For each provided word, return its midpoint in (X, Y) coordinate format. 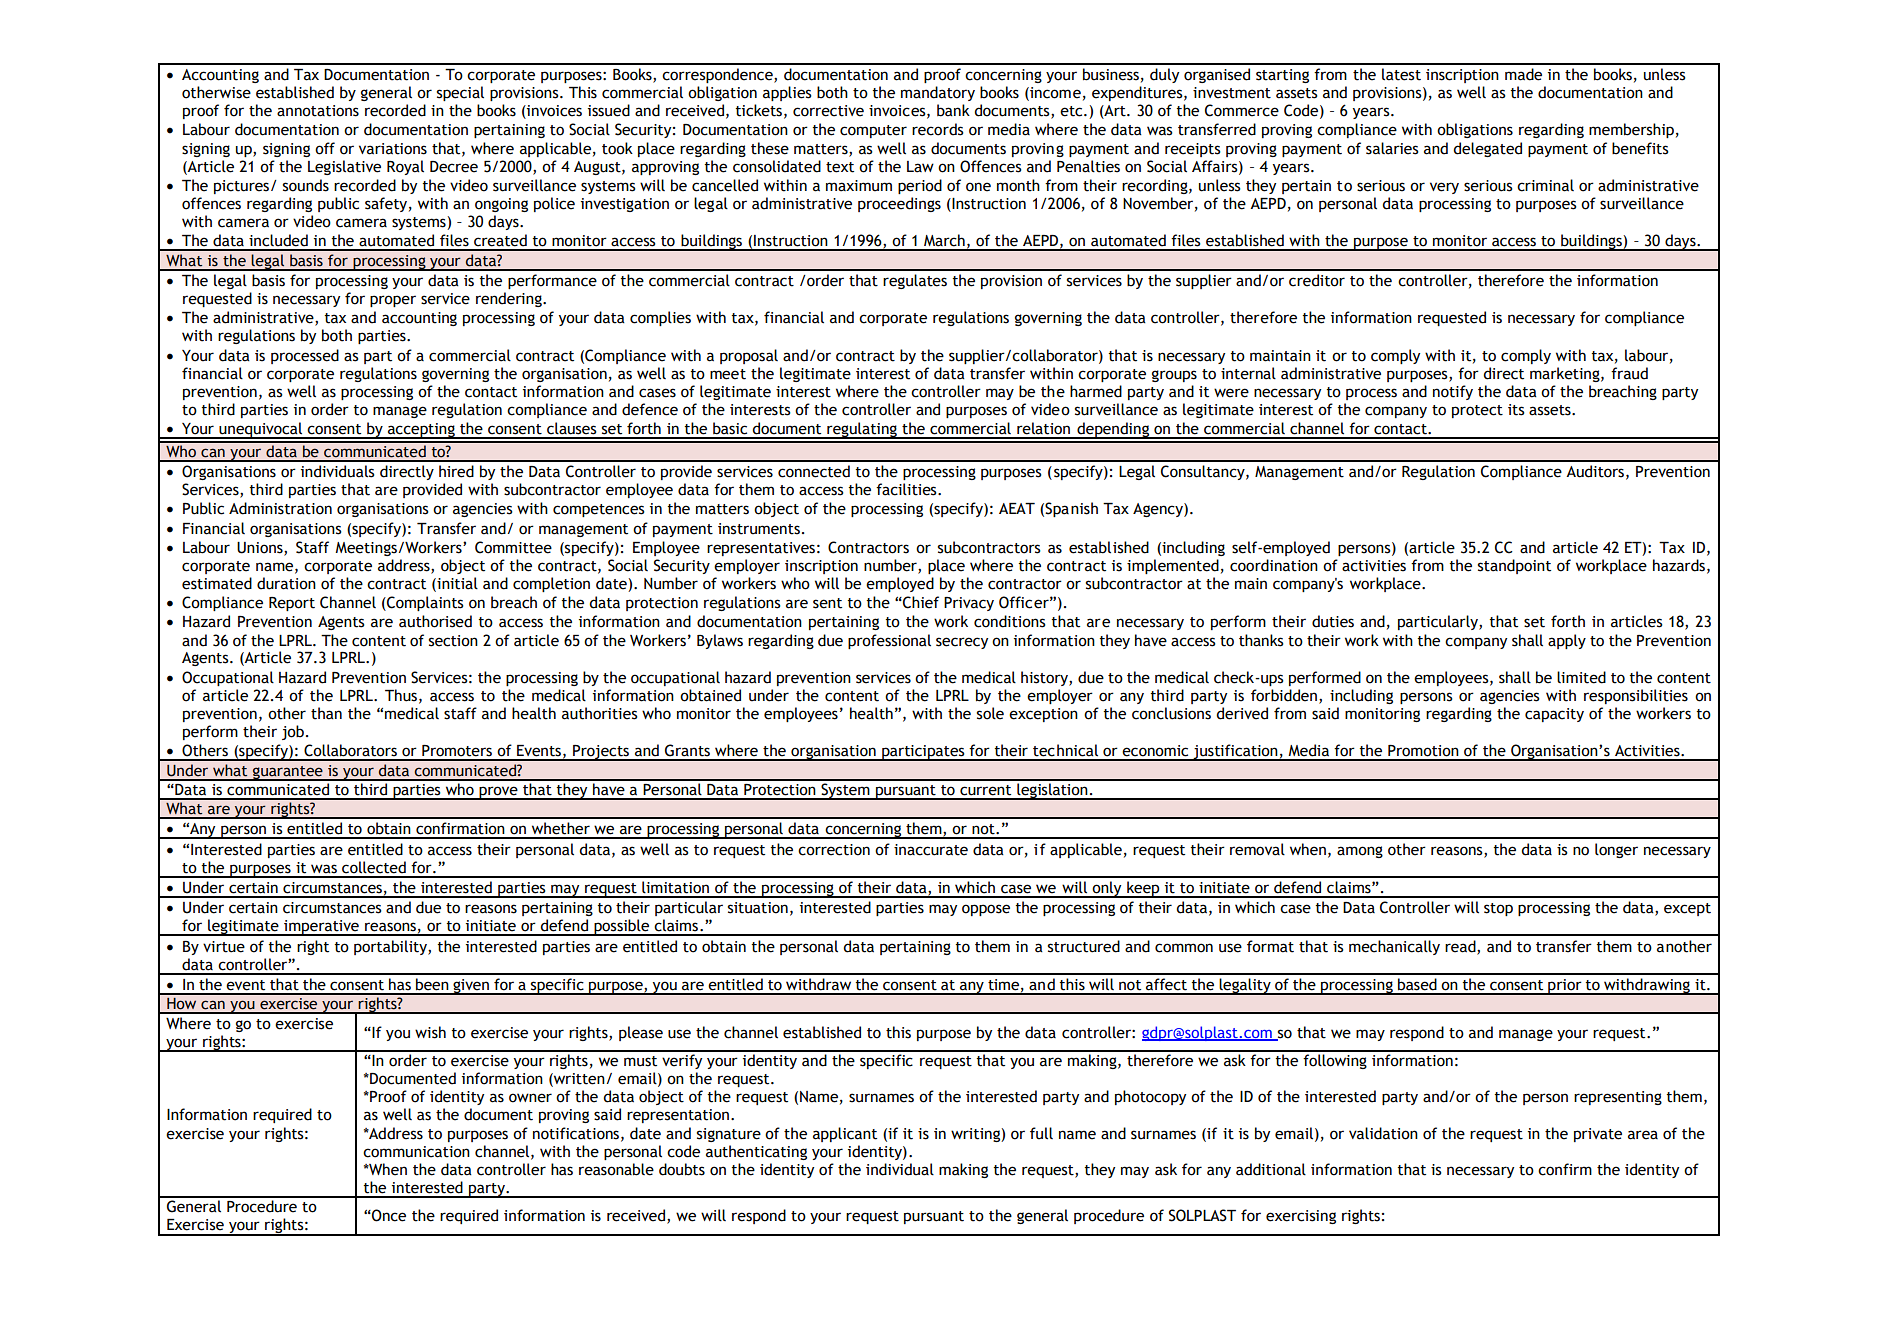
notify (1453, 392)
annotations (318, 111)
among (1360, 852)
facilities (907, 489)
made (1523, 74)
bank (953, 110)
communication (416, 1152)
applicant (845, 1134)
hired (456, 471)
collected (374, 867)
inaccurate (931, 850)
